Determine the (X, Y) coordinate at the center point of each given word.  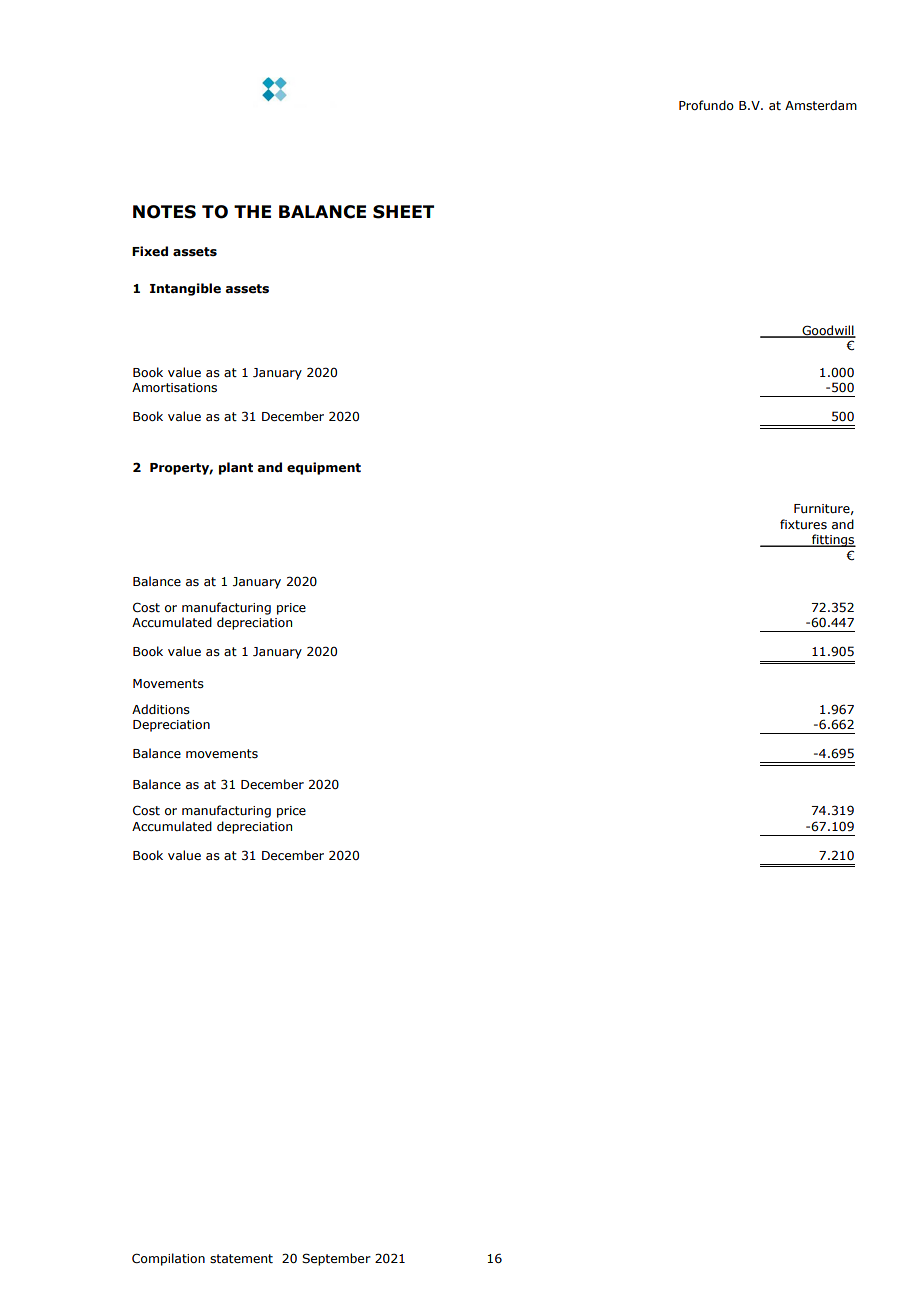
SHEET (403, 212)
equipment (324, 468)
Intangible (185, 289)
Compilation (168, 1259)
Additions (161, 709)
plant (236, 468)
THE (252, 211)
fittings (833, 540)
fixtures (803, 524)
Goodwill (828, 331)
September (336, 1259)
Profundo (706, 105)
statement (241, 1258)
